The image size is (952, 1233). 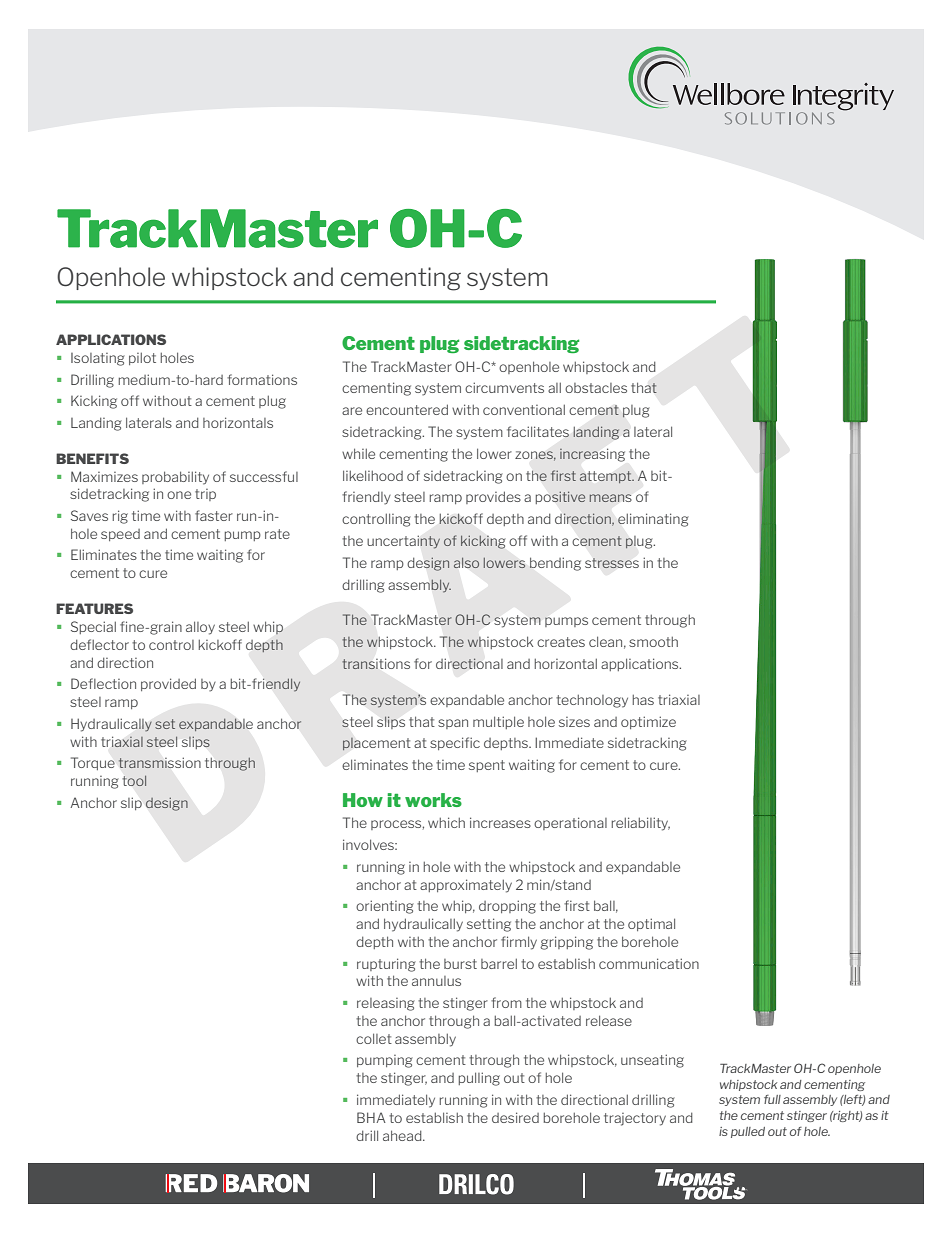 What do you see at coordinates (142, 358) in the document?
I see `pilot` at bounding box center [142, 358].
